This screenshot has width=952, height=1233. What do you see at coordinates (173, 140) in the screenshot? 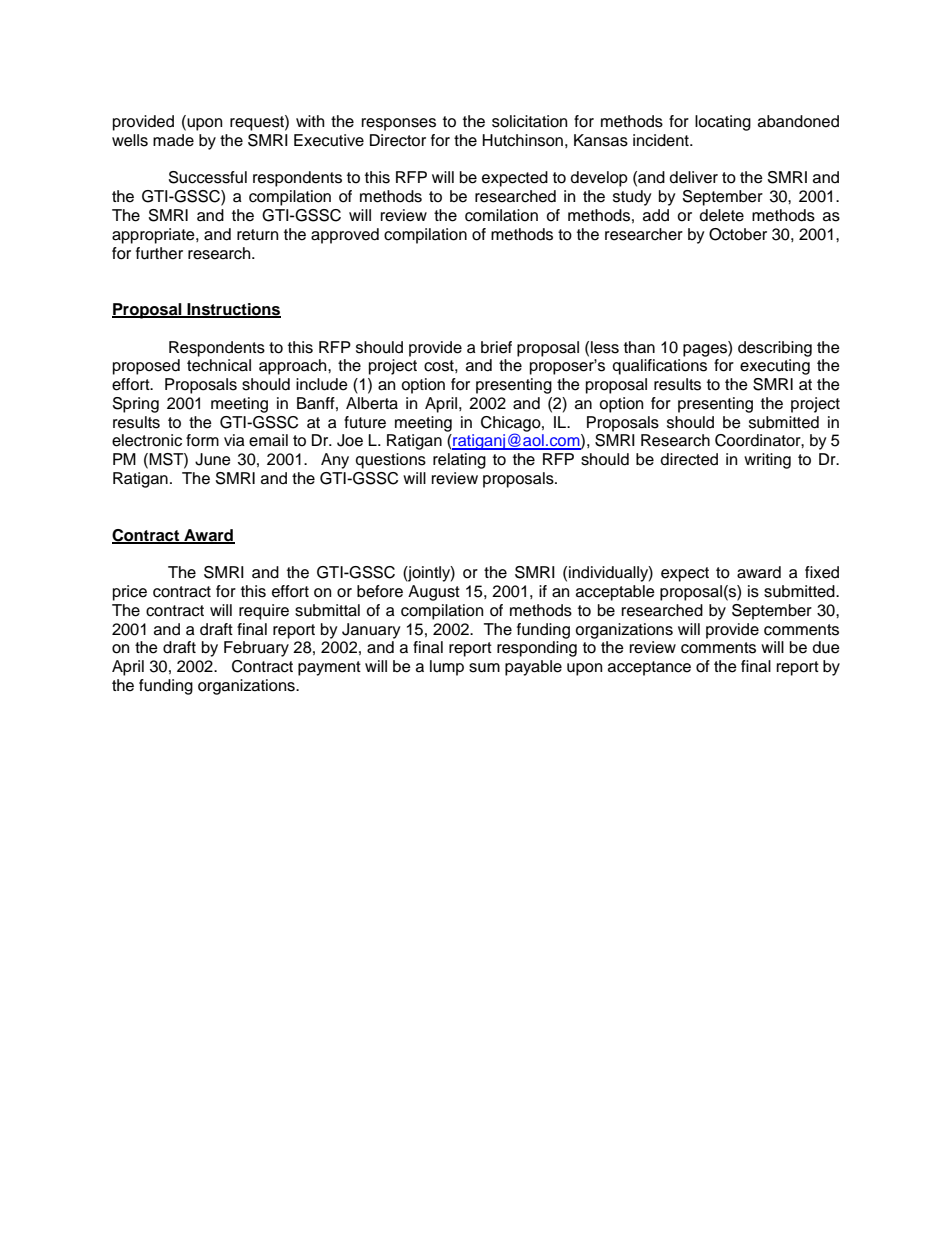
I see `made` at bounding box center [173, 140].
